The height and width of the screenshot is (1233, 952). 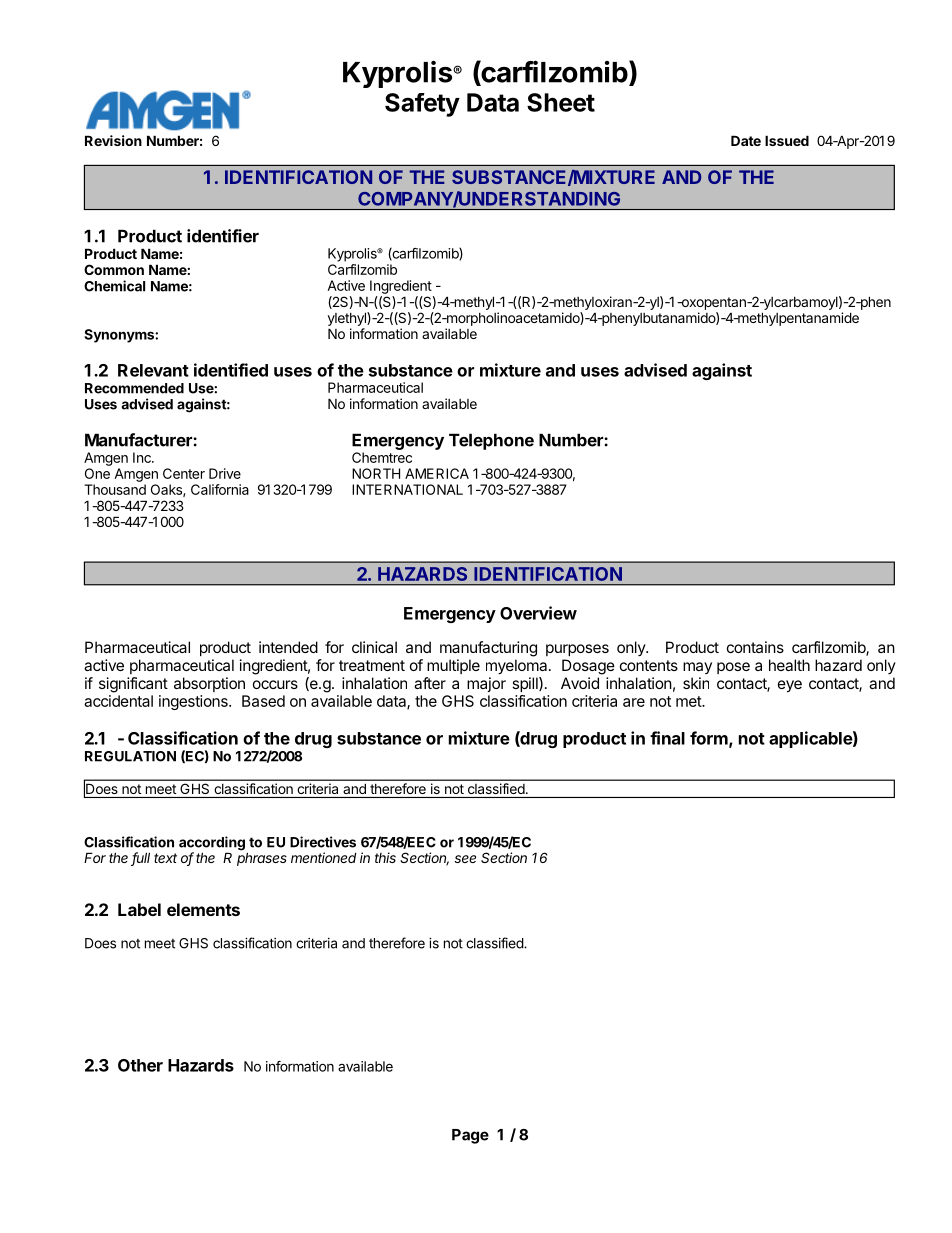 What do you see at coordinates (488, 649) in the screenshot?
I see `manufacturing` at bounding box center [488, 649].
